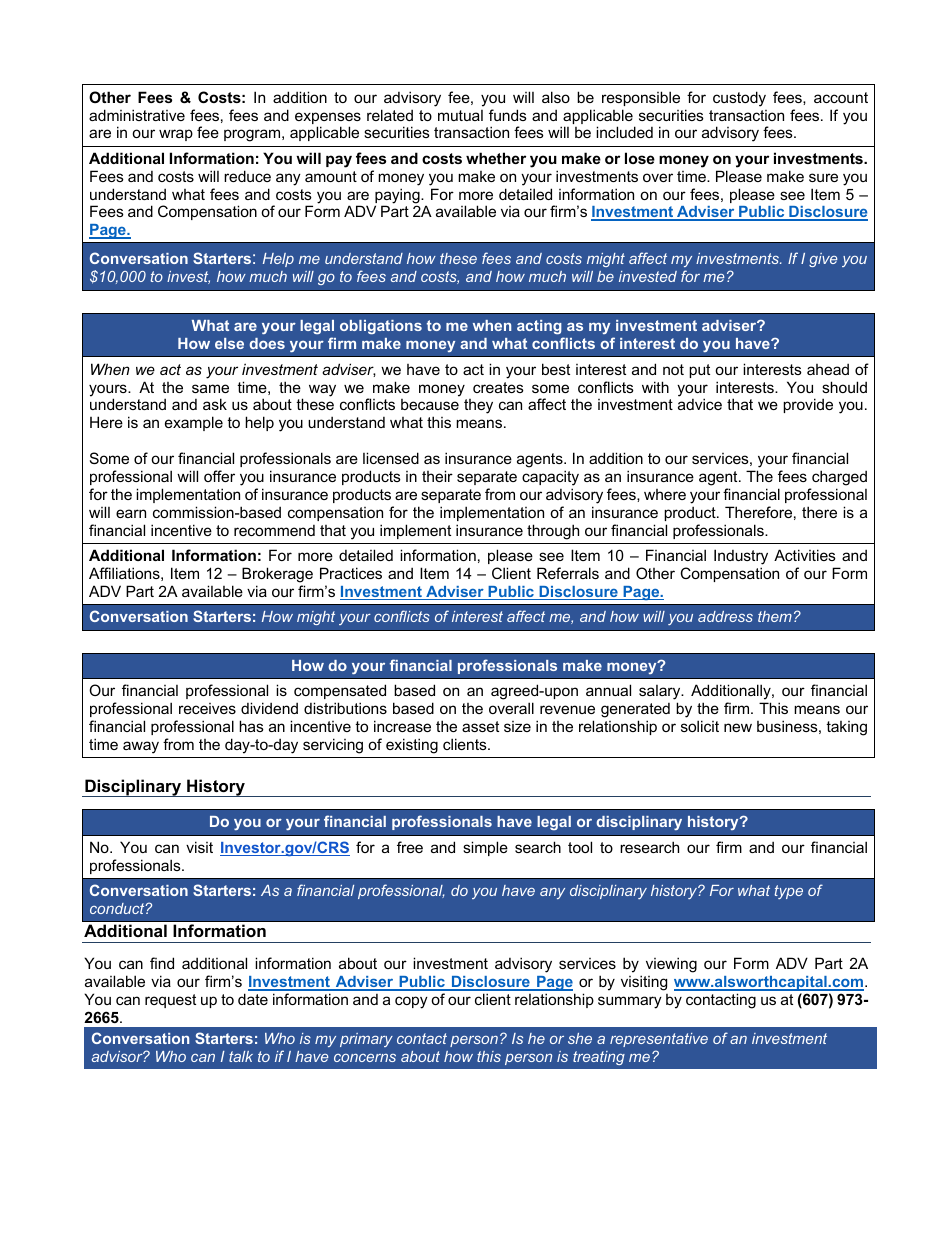 Image resolution: width=952 pixels, height=1233 pixels. Describe the element at coordinates (839, 478) in the image. I see `charged` at that location.
